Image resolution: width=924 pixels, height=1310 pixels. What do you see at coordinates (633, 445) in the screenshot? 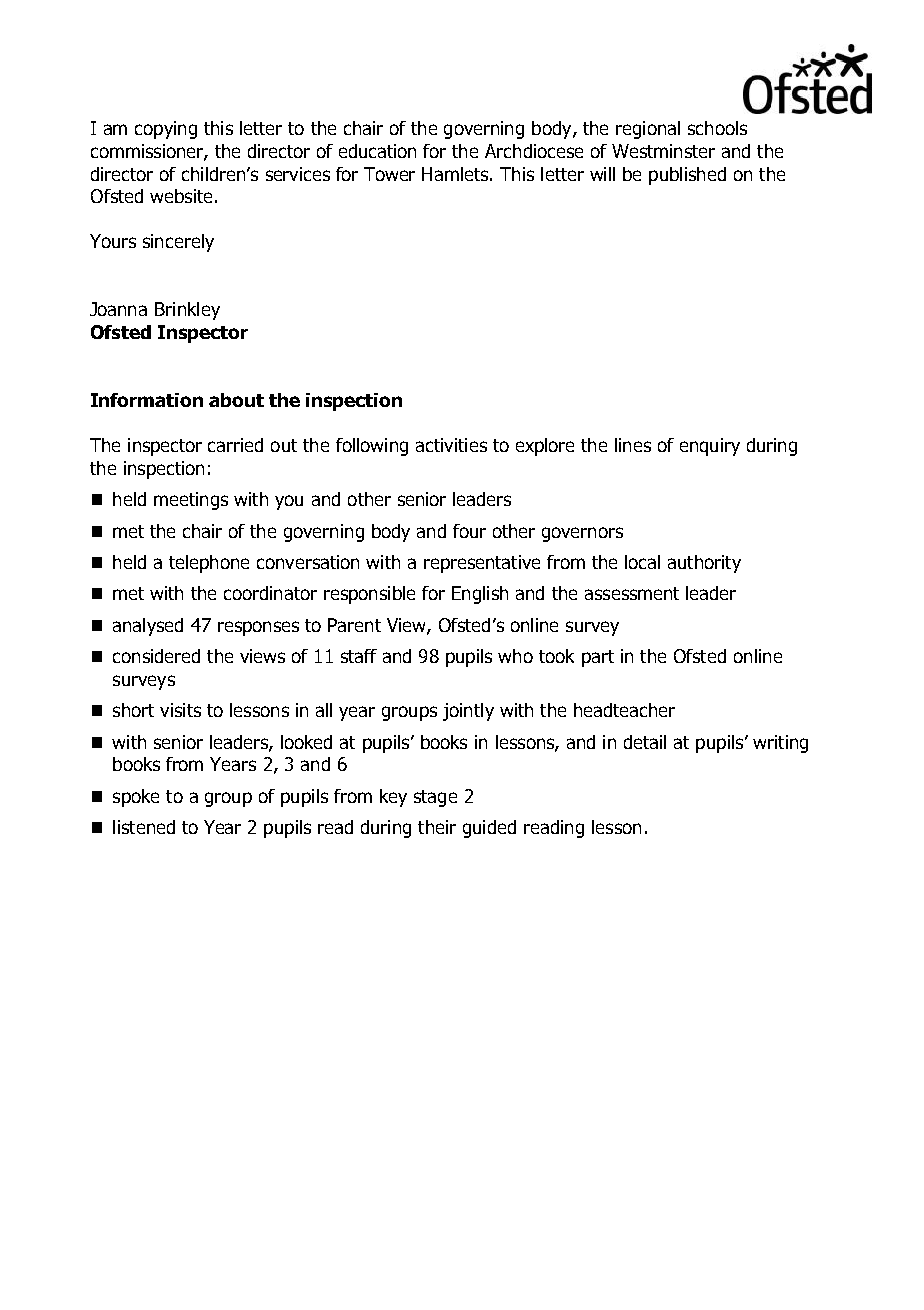
I see `lines` at bounding box center [633, 445].
